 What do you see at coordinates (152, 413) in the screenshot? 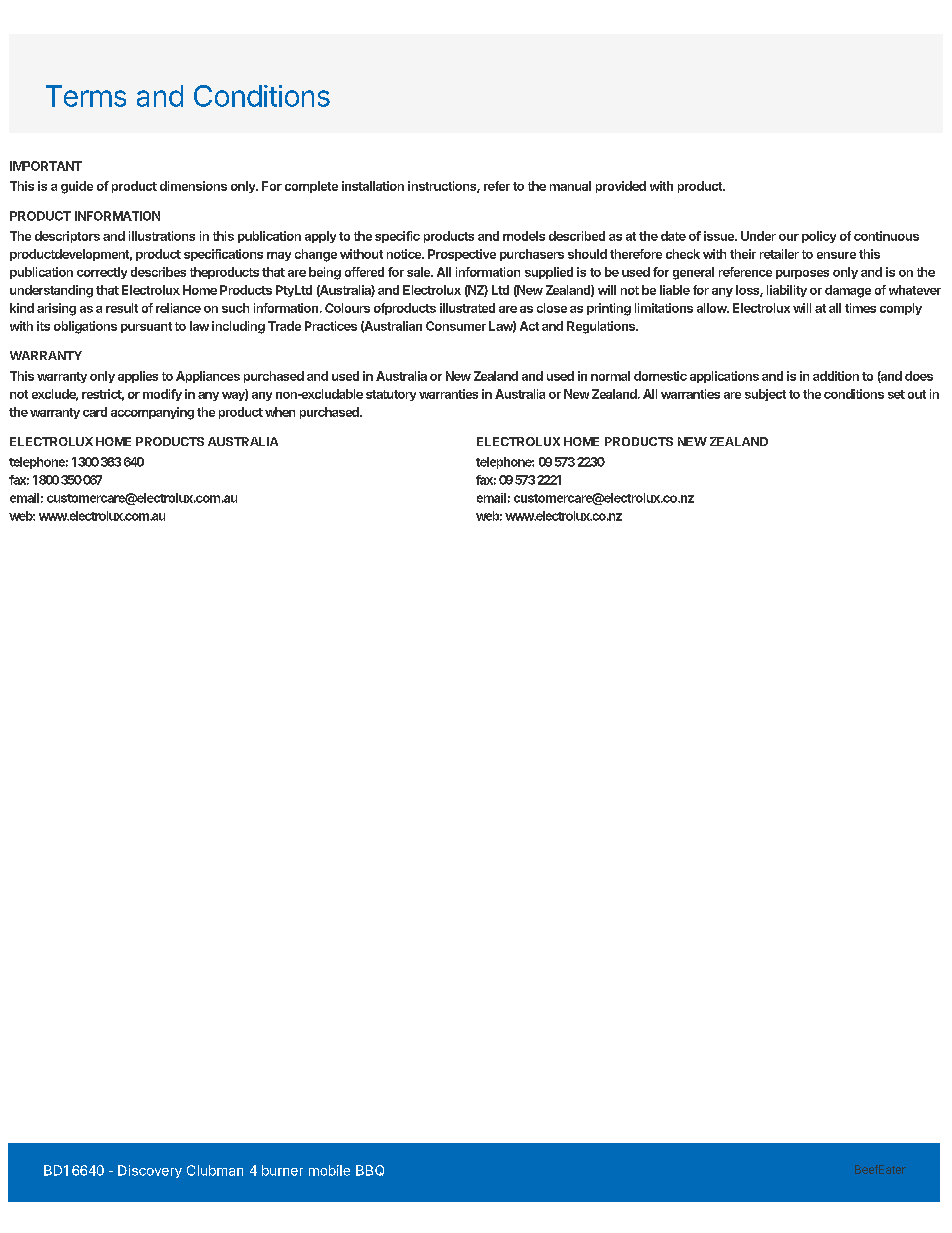
I see `accompanying` at bounding box center [152, 413].
